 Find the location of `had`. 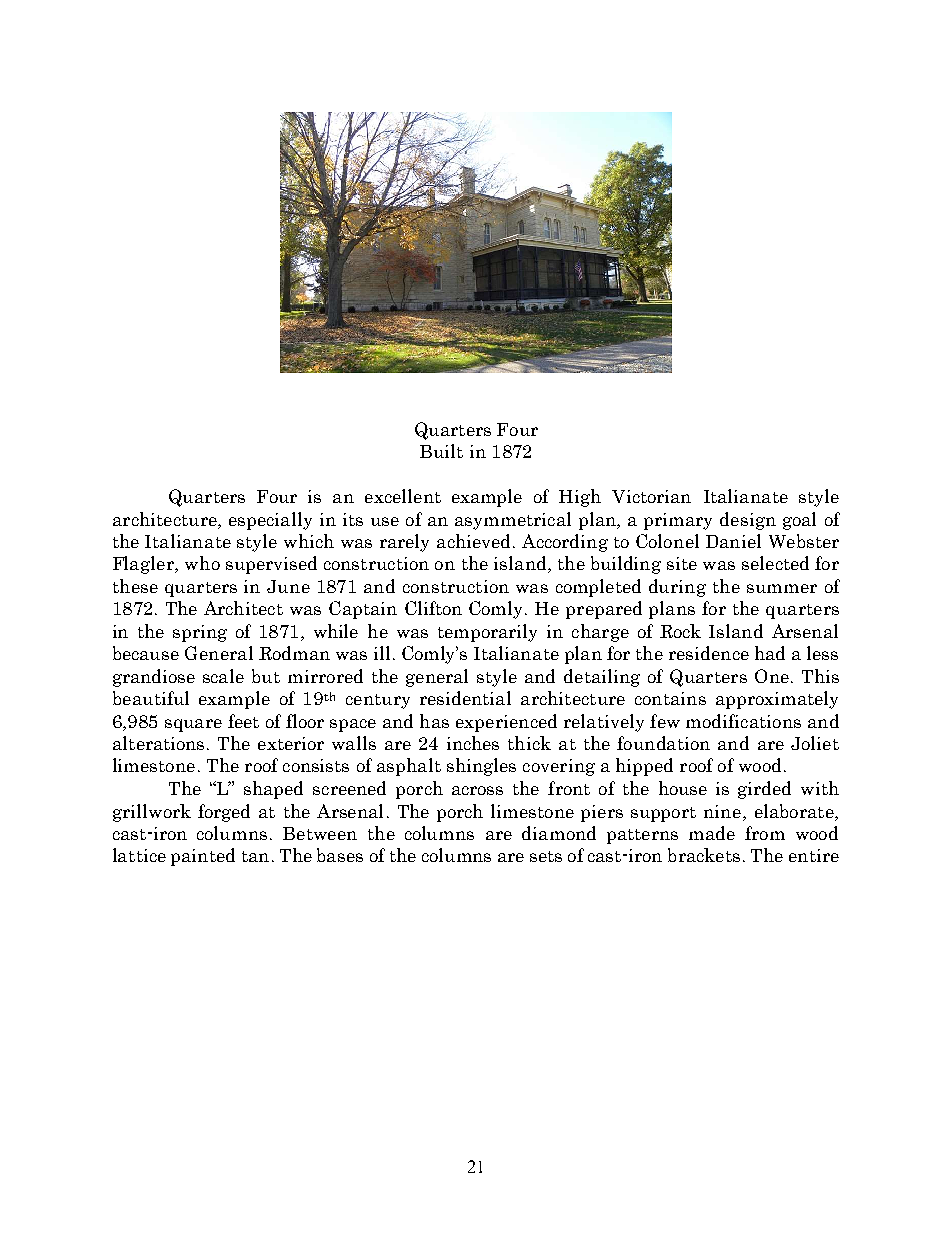

had is located at coordinates (770, 653).
